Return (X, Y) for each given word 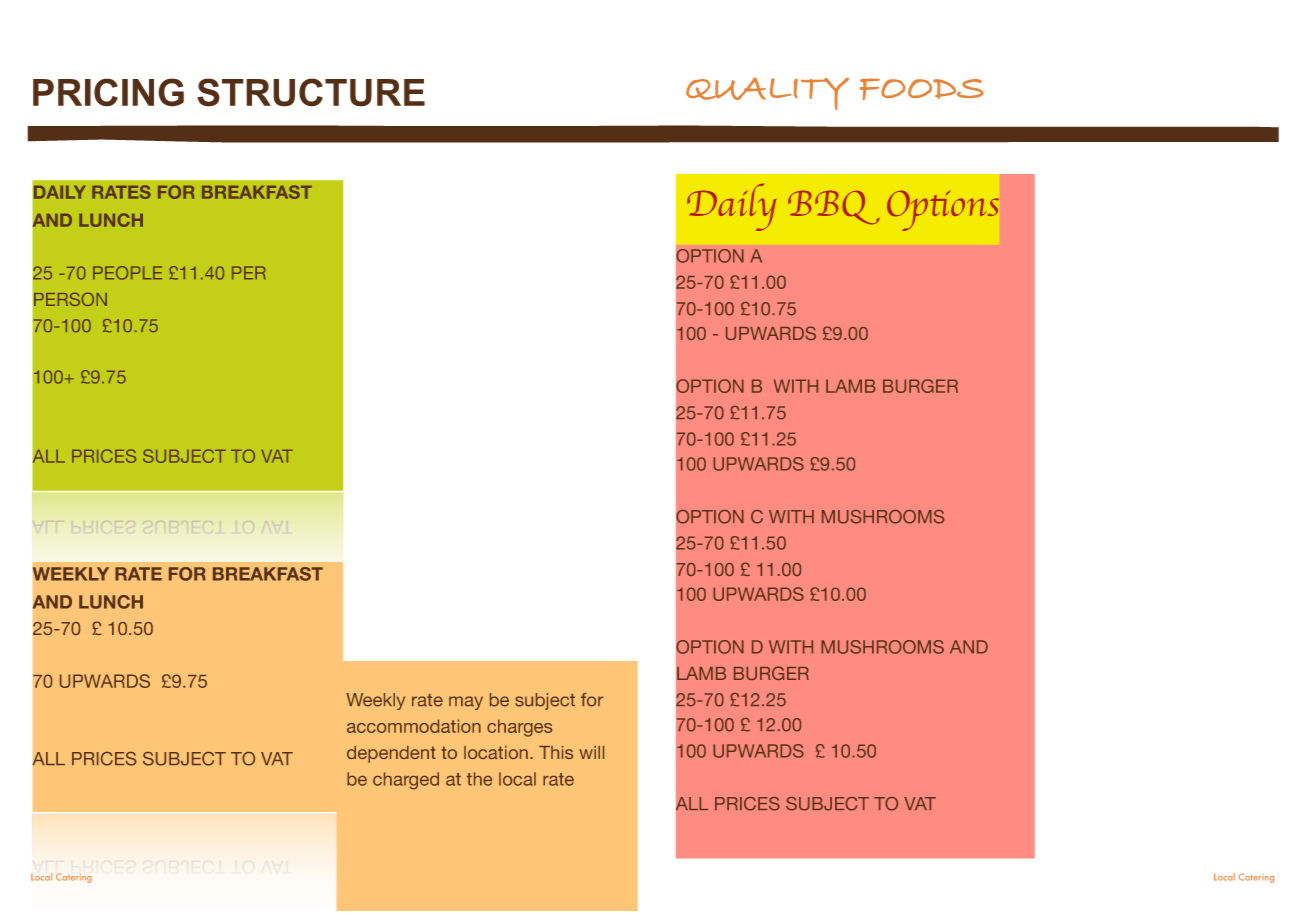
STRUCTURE (311, 92)
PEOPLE (127, 273)
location (496, 752)
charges (519, 728)
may (466, 703)
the (479, 779)
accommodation (414, 726)
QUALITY (767, 93)
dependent (391, 754)
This (556, 752)
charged (406, 781)
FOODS (922, 89)
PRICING (108, 92)
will (591, 752)
